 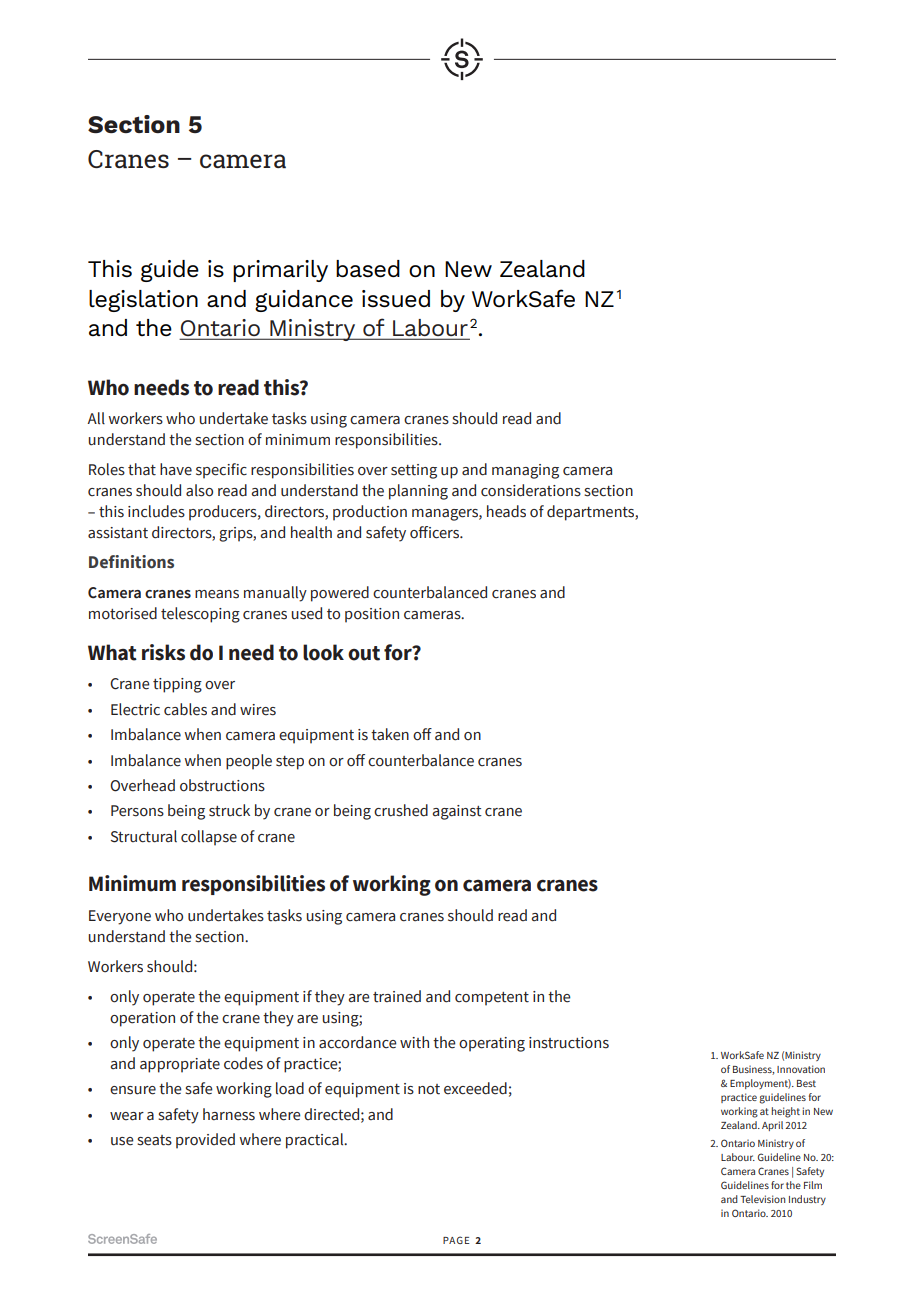 I want to click on obstructions, so click(x=222, y=785).
